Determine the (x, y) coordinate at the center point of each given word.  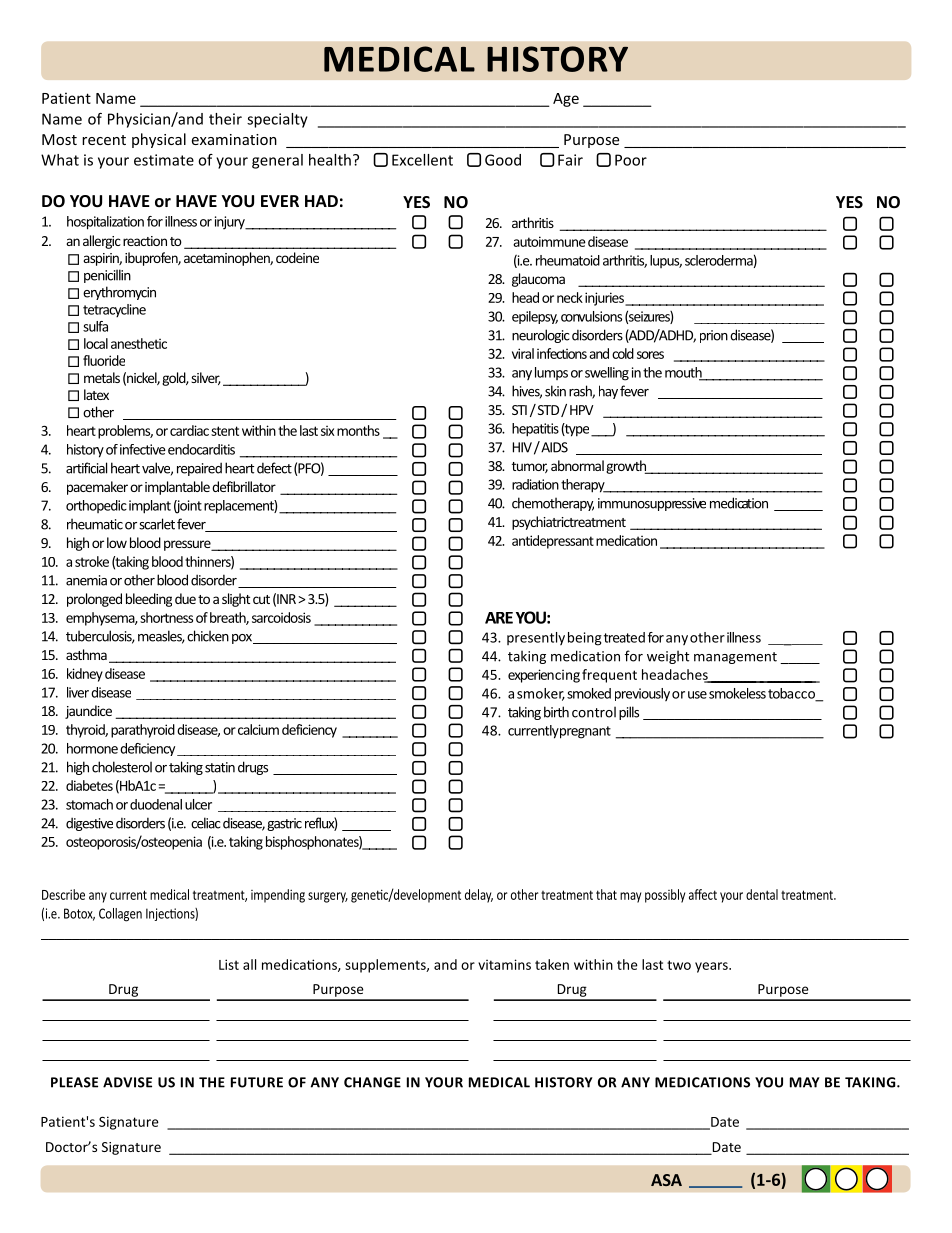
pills (629, 713)
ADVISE (127, 1082)
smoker (541, 694)
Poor (631, 160)
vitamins (504, 964)
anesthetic (139, 343)
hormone (92, 748)
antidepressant (553, 542)
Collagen (120, 915)
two (679, 965)
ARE (499, 618)
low (117, 542)
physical (159, 140)
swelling (607, 374)
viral (523, 353)
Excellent (422, 160)
